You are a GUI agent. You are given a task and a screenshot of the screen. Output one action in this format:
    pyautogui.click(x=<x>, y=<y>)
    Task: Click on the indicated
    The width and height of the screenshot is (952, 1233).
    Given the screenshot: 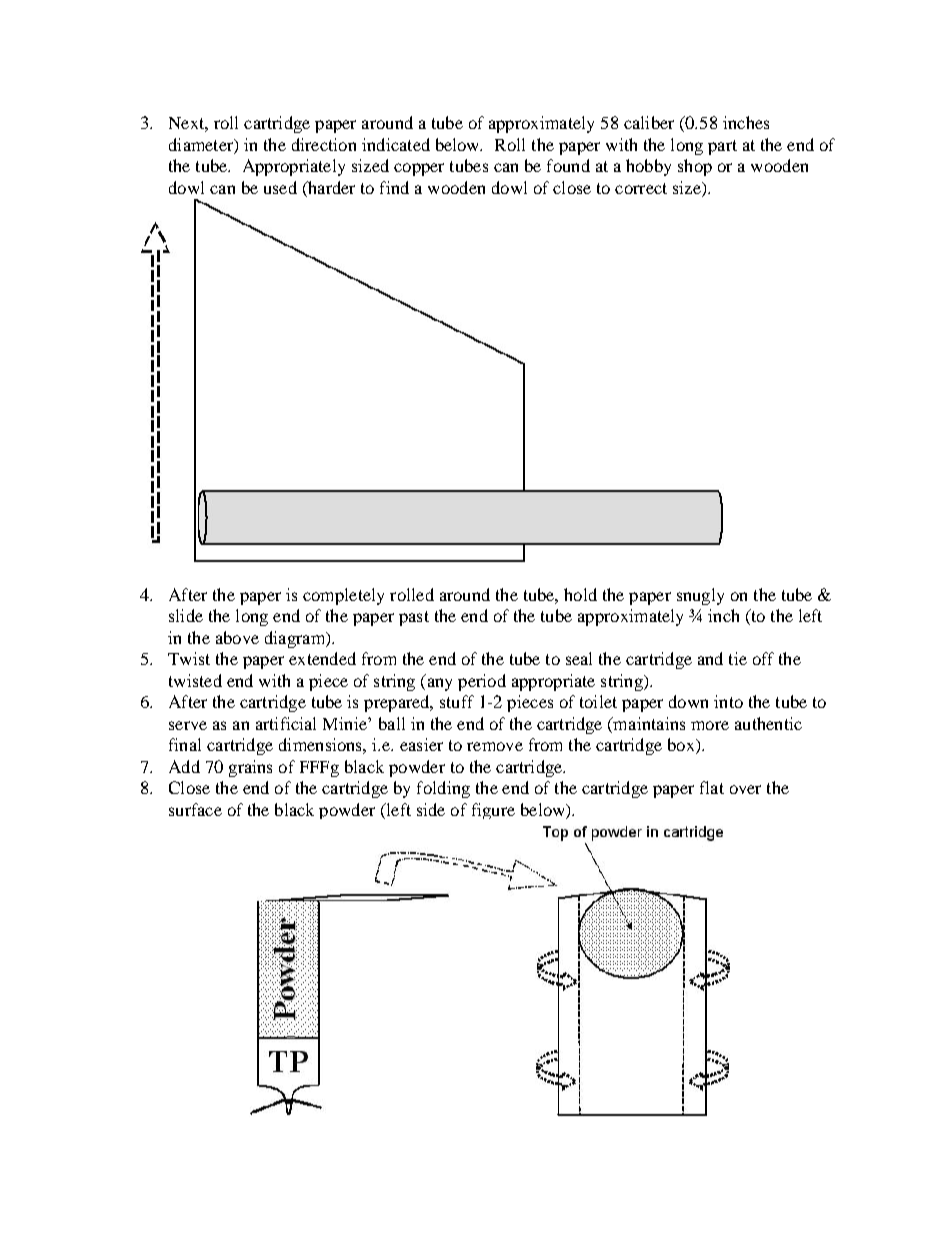 What is the action you would take?
    pyautogui.click(x=396, y=144)
